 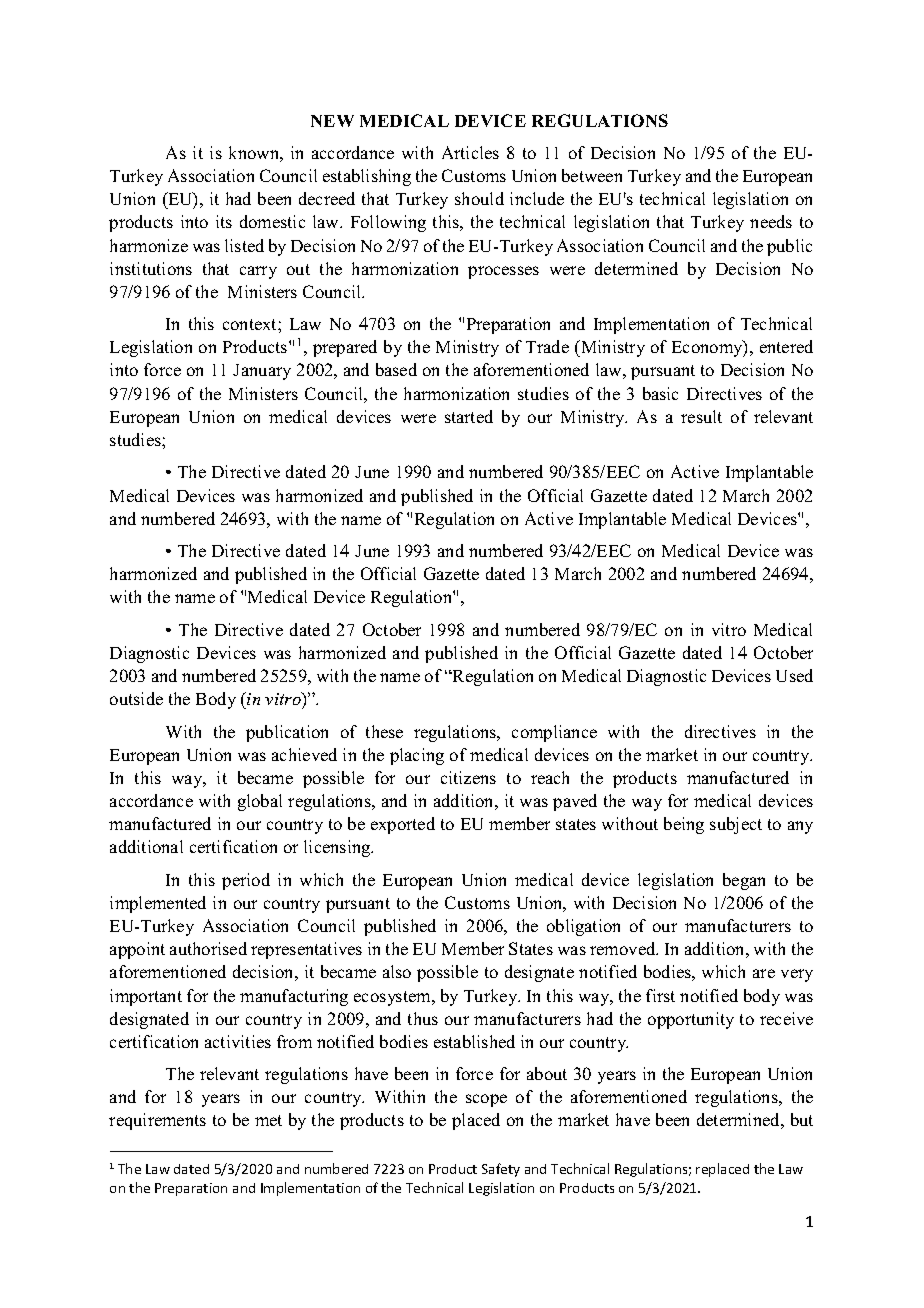 What do you see at coordinates (384, 731) in the document?
I see `these` at bounding box center [384, 731].
